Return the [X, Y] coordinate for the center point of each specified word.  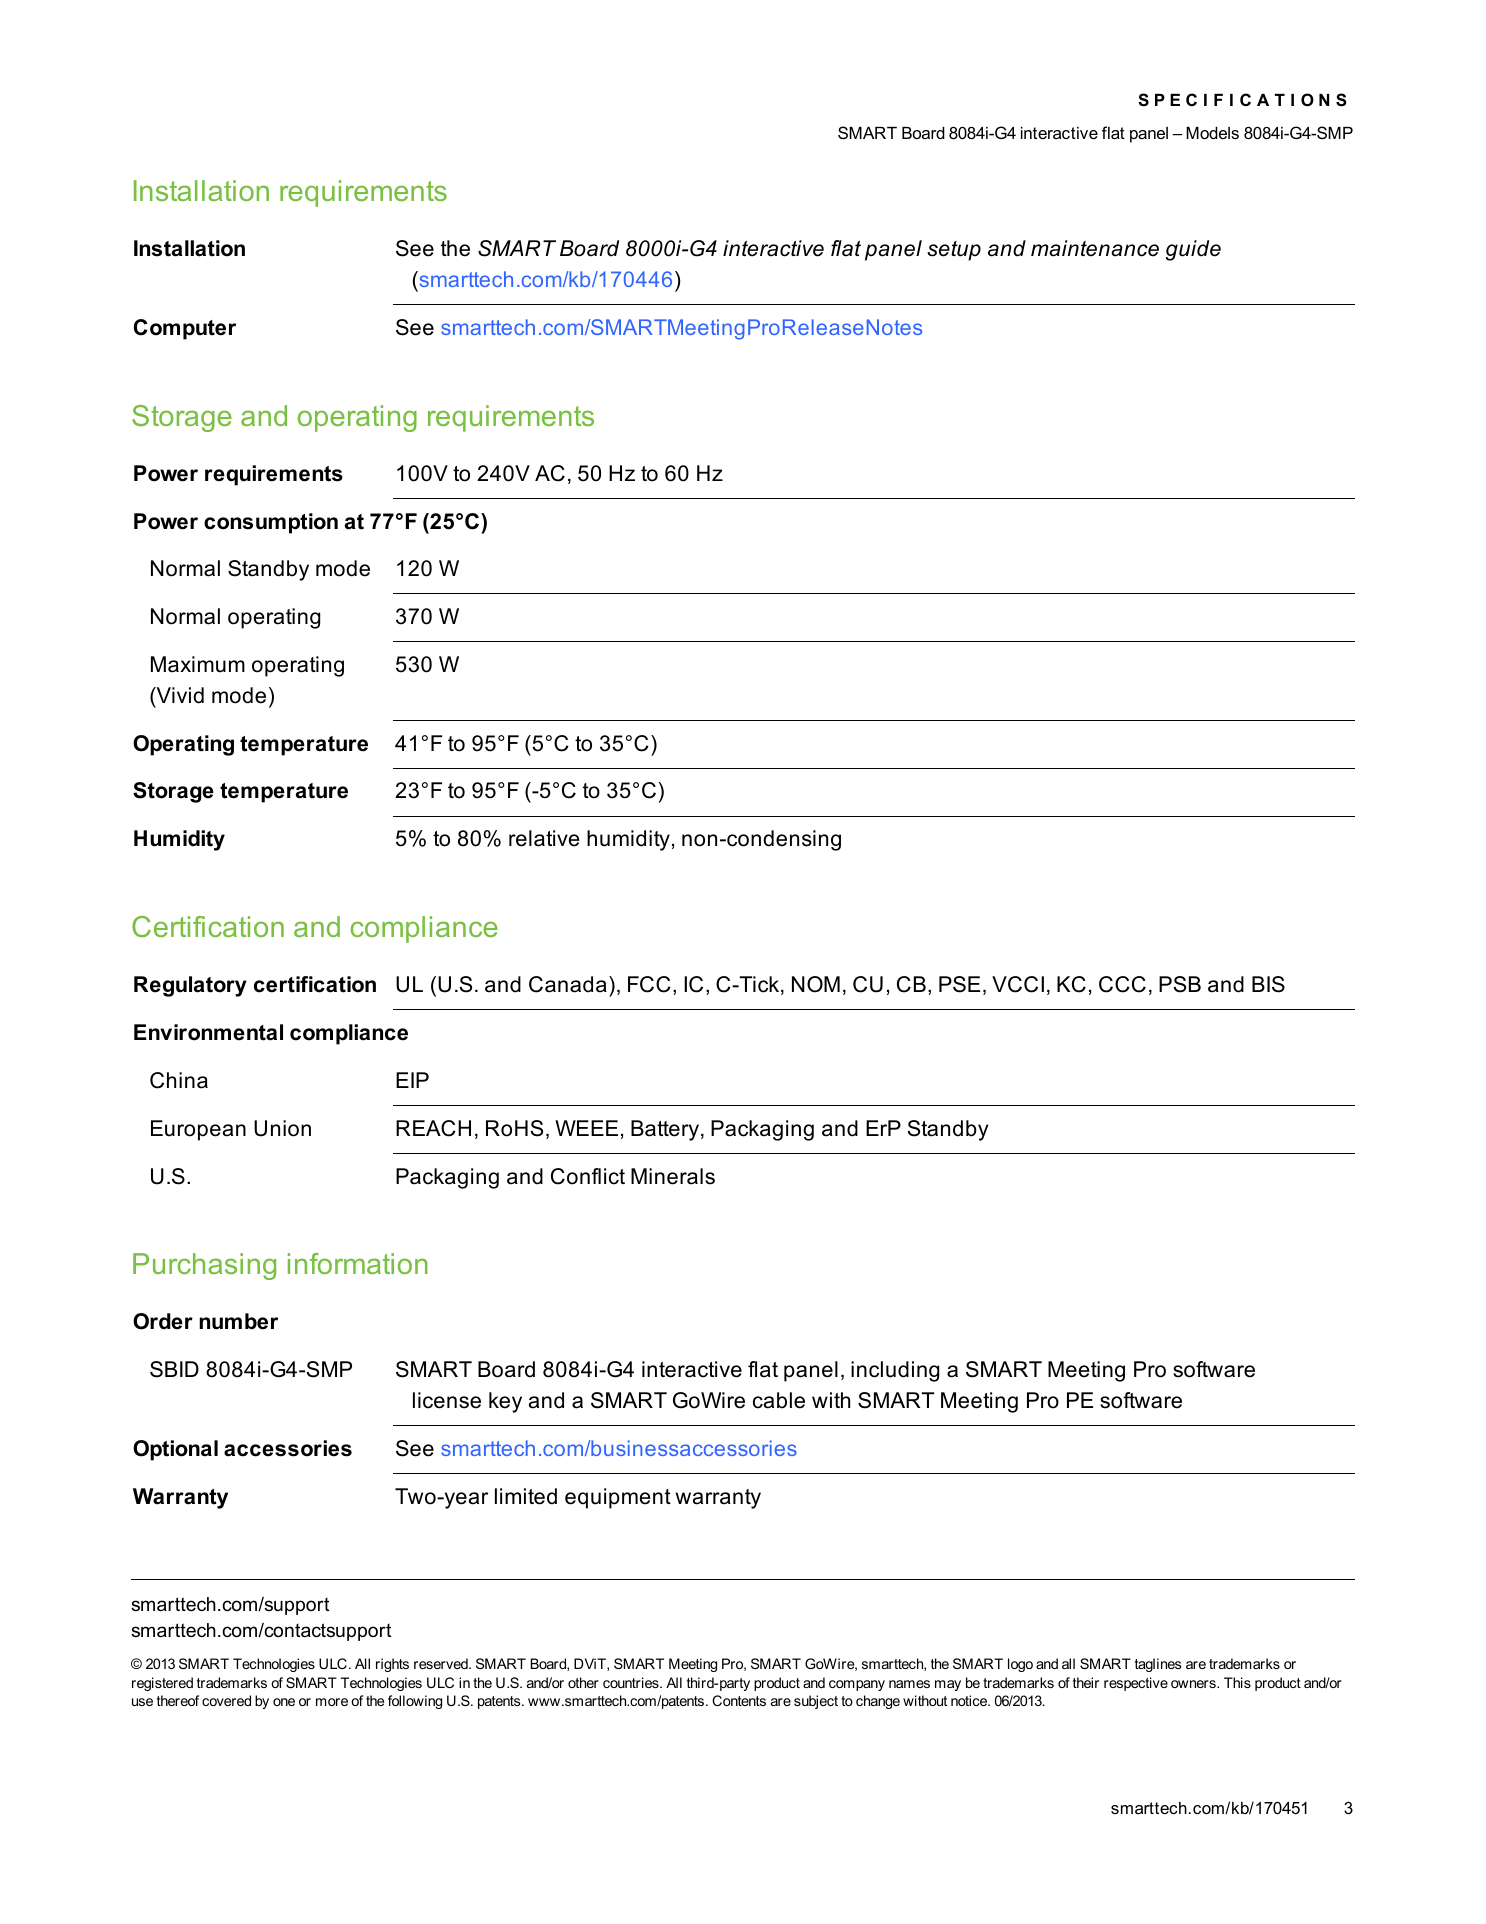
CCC [1122, 984]
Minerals [673, 1176]
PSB [1180, 984]
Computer [185, 329]
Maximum [198, 664]
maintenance [1095, 248]
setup [954, 251]
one [284, 1702]
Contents [739, 1700]
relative [544, 838]
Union [282, 1128]
